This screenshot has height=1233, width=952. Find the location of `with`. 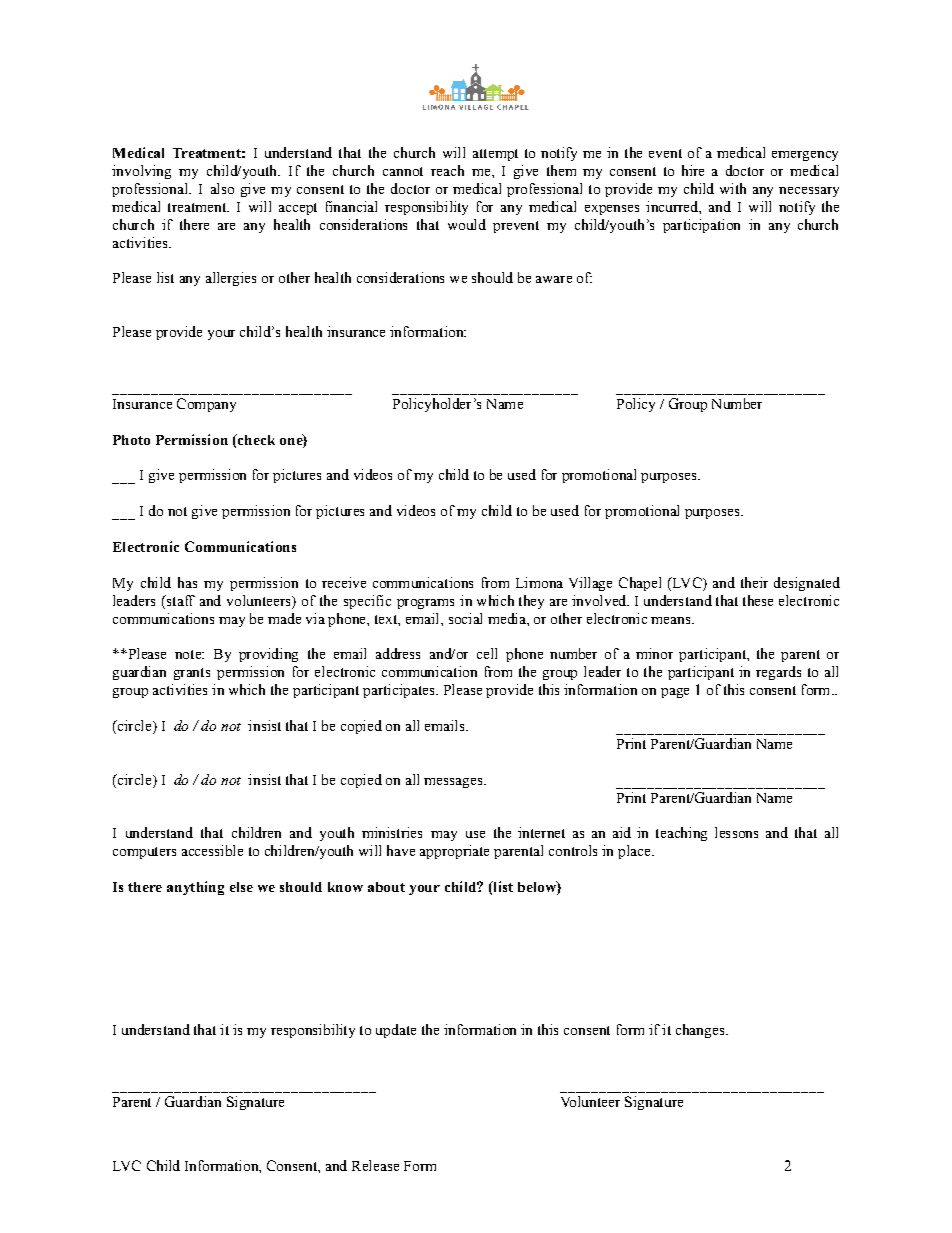

with is located at coordinates (733, 188).
